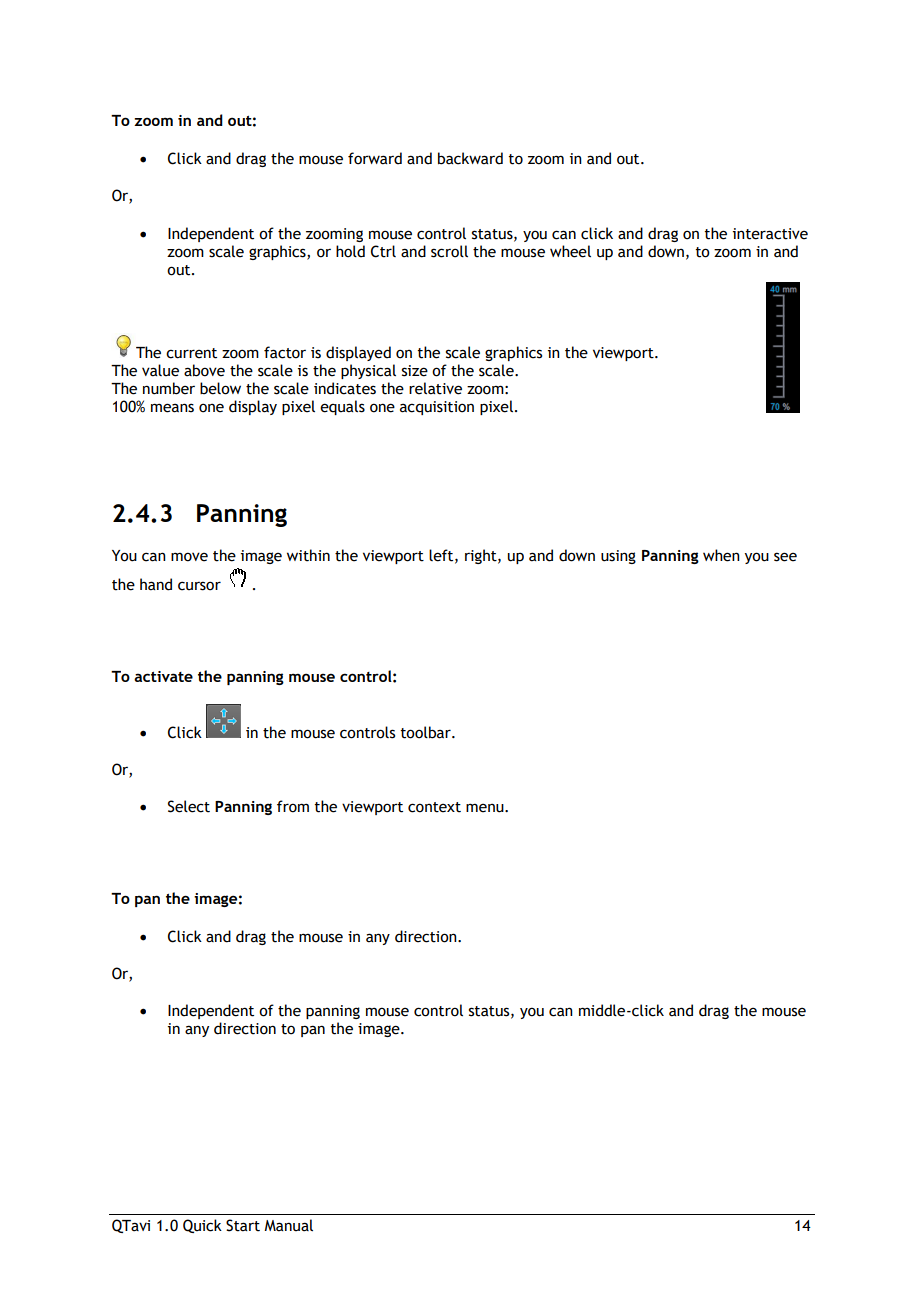  I want to click on context, so click(434, 807).
